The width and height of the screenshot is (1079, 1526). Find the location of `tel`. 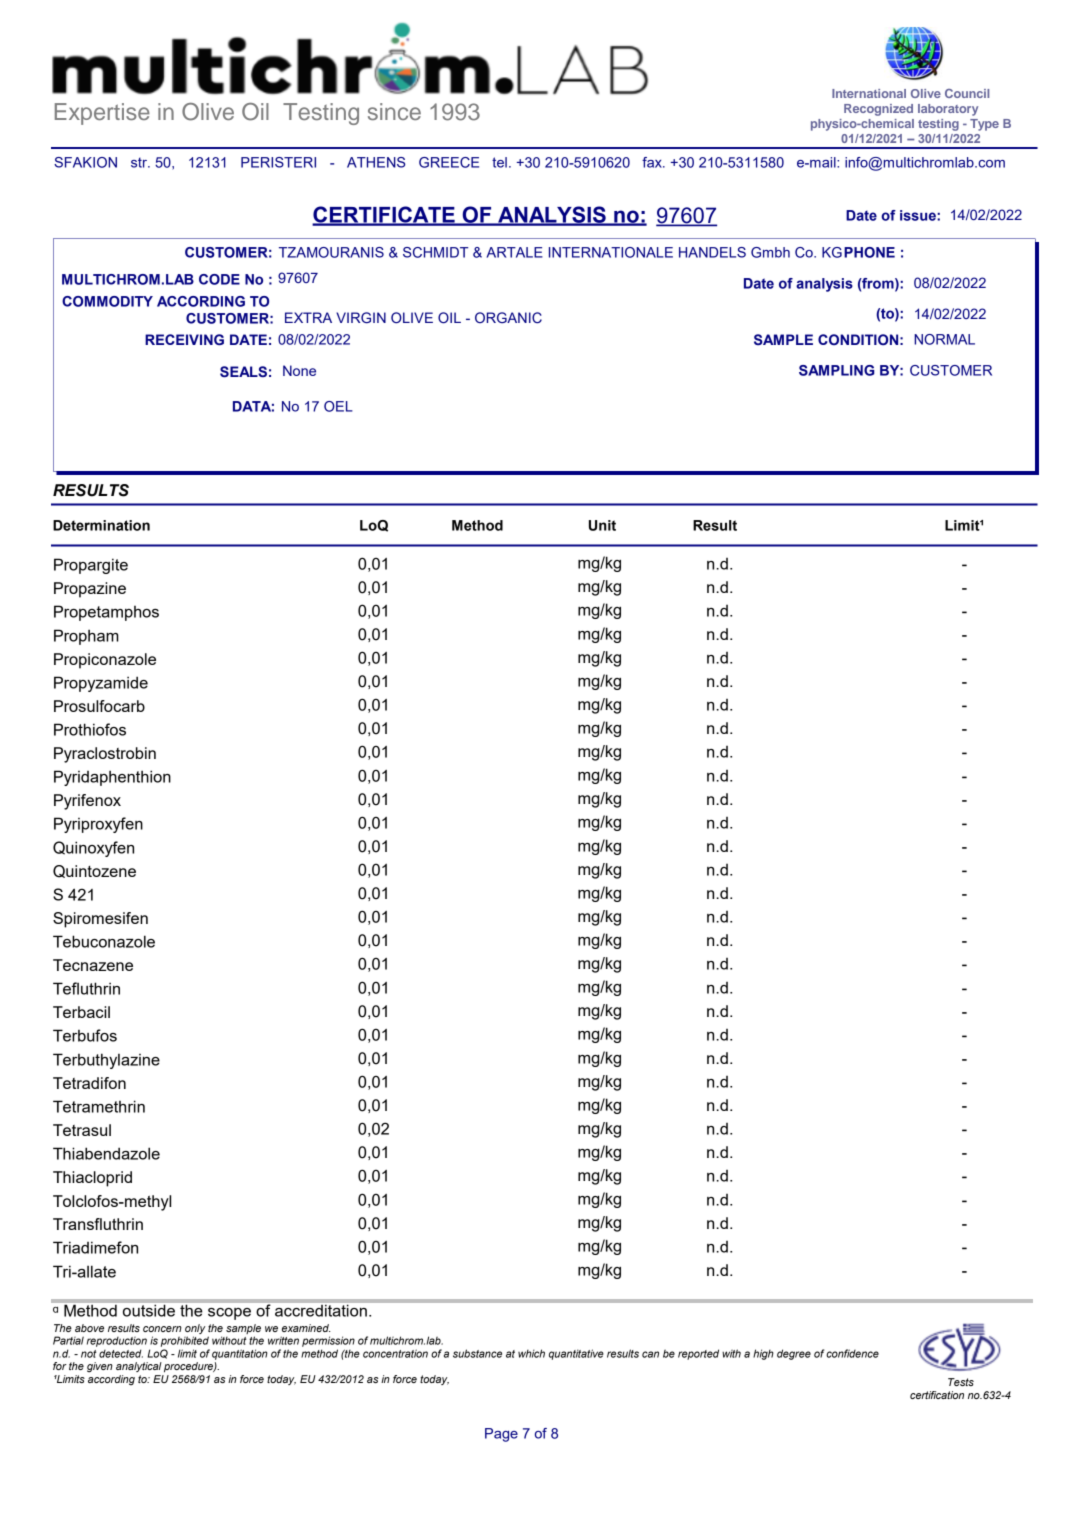

tel is located at coordinates (499, 162).
